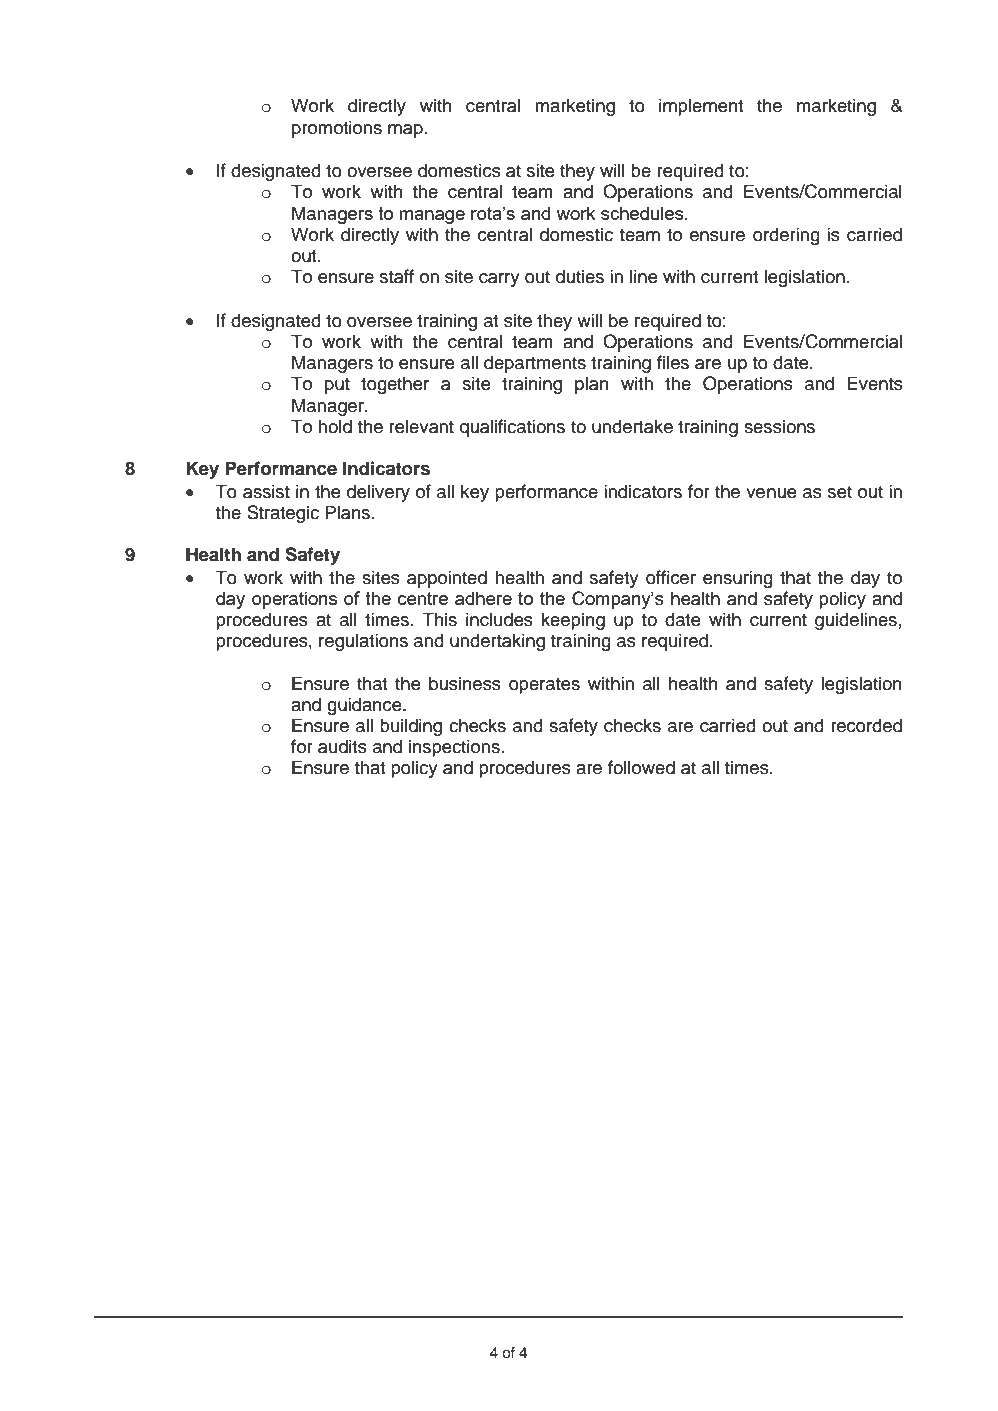  Describe the element at coordinates (454, 748) in the screenshot. I see `inspections` at that location.
